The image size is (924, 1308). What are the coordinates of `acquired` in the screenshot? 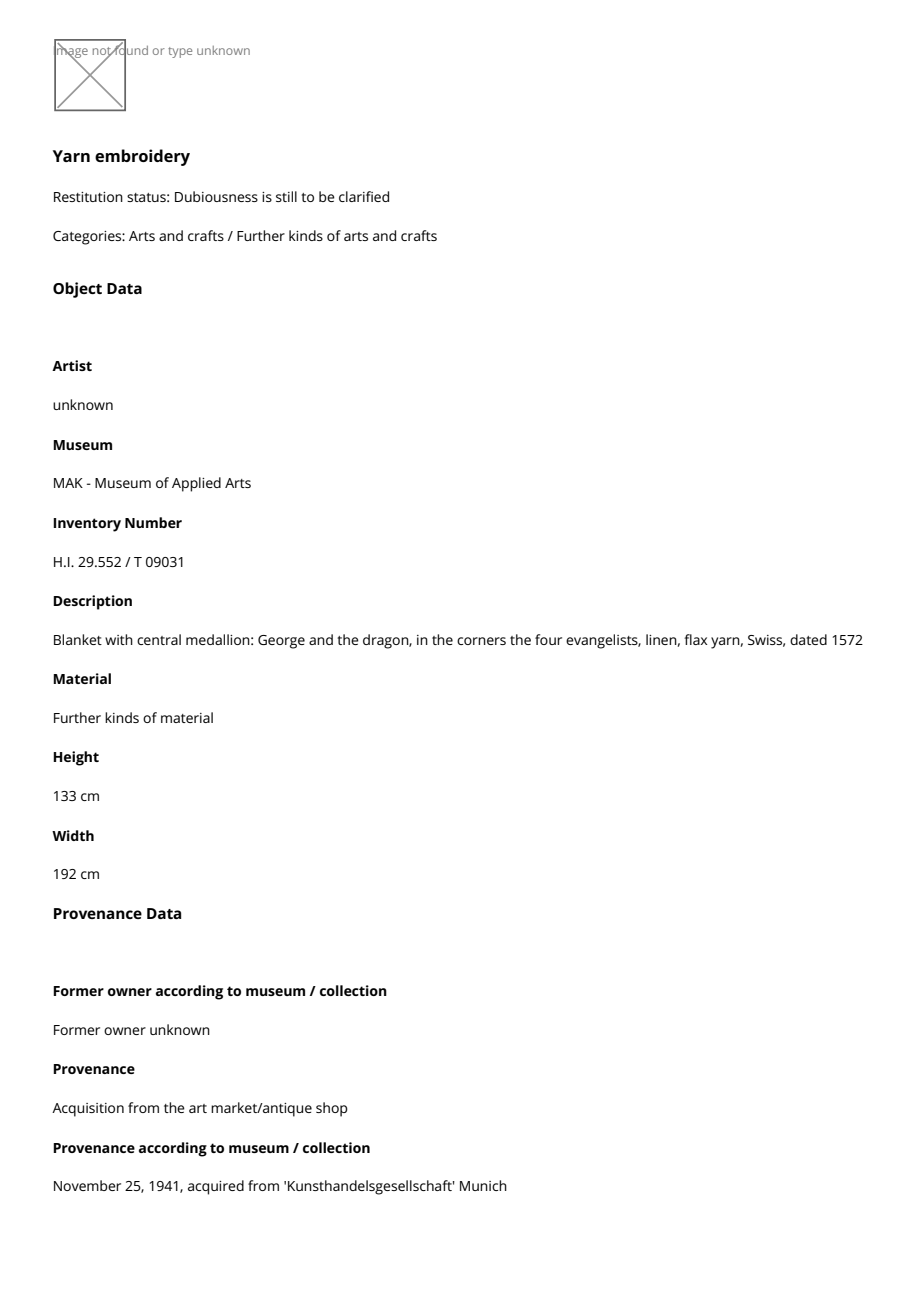 It's located at (216, 1187).
